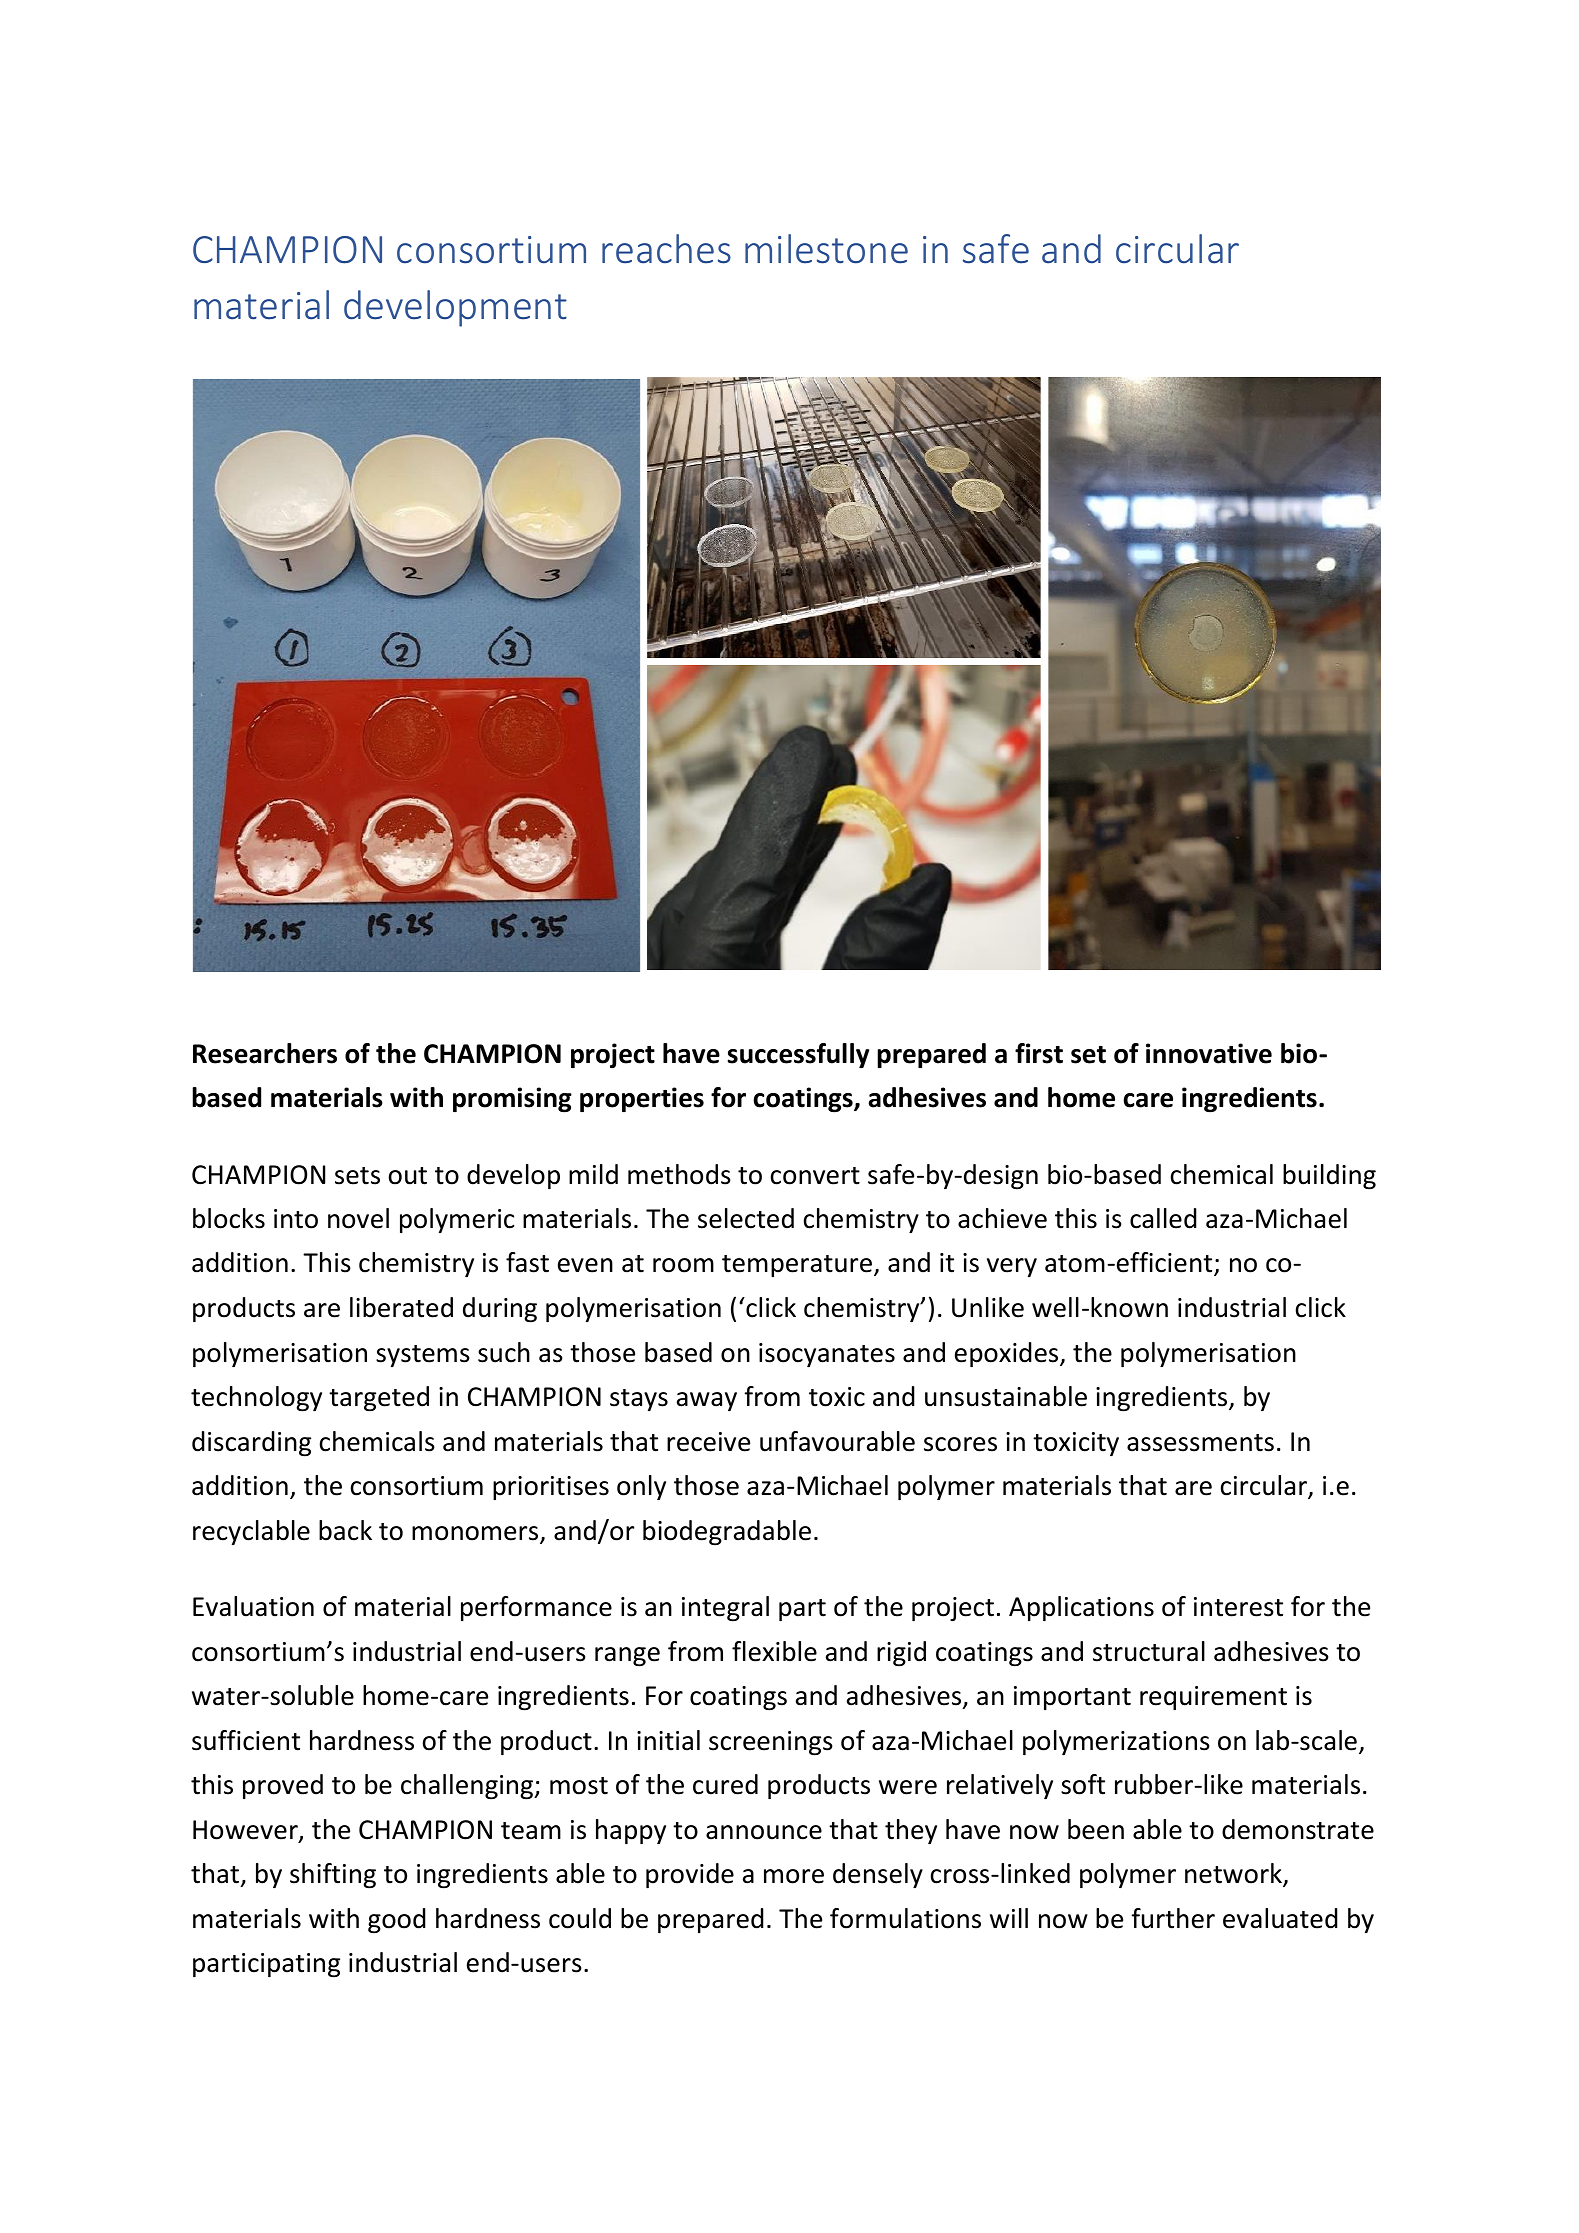 The image size is (1579, 2233). Describe the element at coordinates (798, 1055) in the page. I see `successfully` at that location.
